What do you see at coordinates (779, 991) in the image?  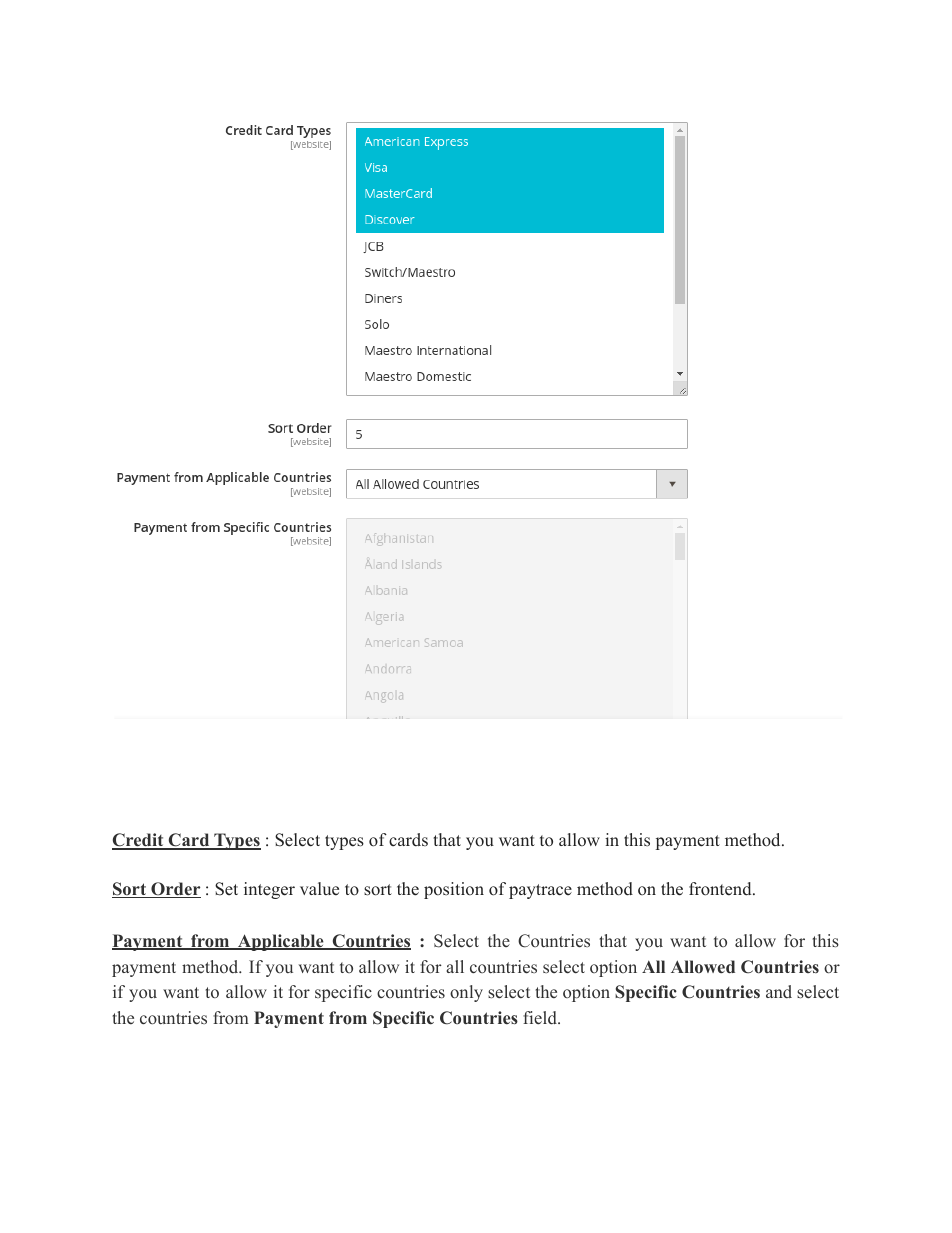 I see `and` at bounding box center [779, 991].
